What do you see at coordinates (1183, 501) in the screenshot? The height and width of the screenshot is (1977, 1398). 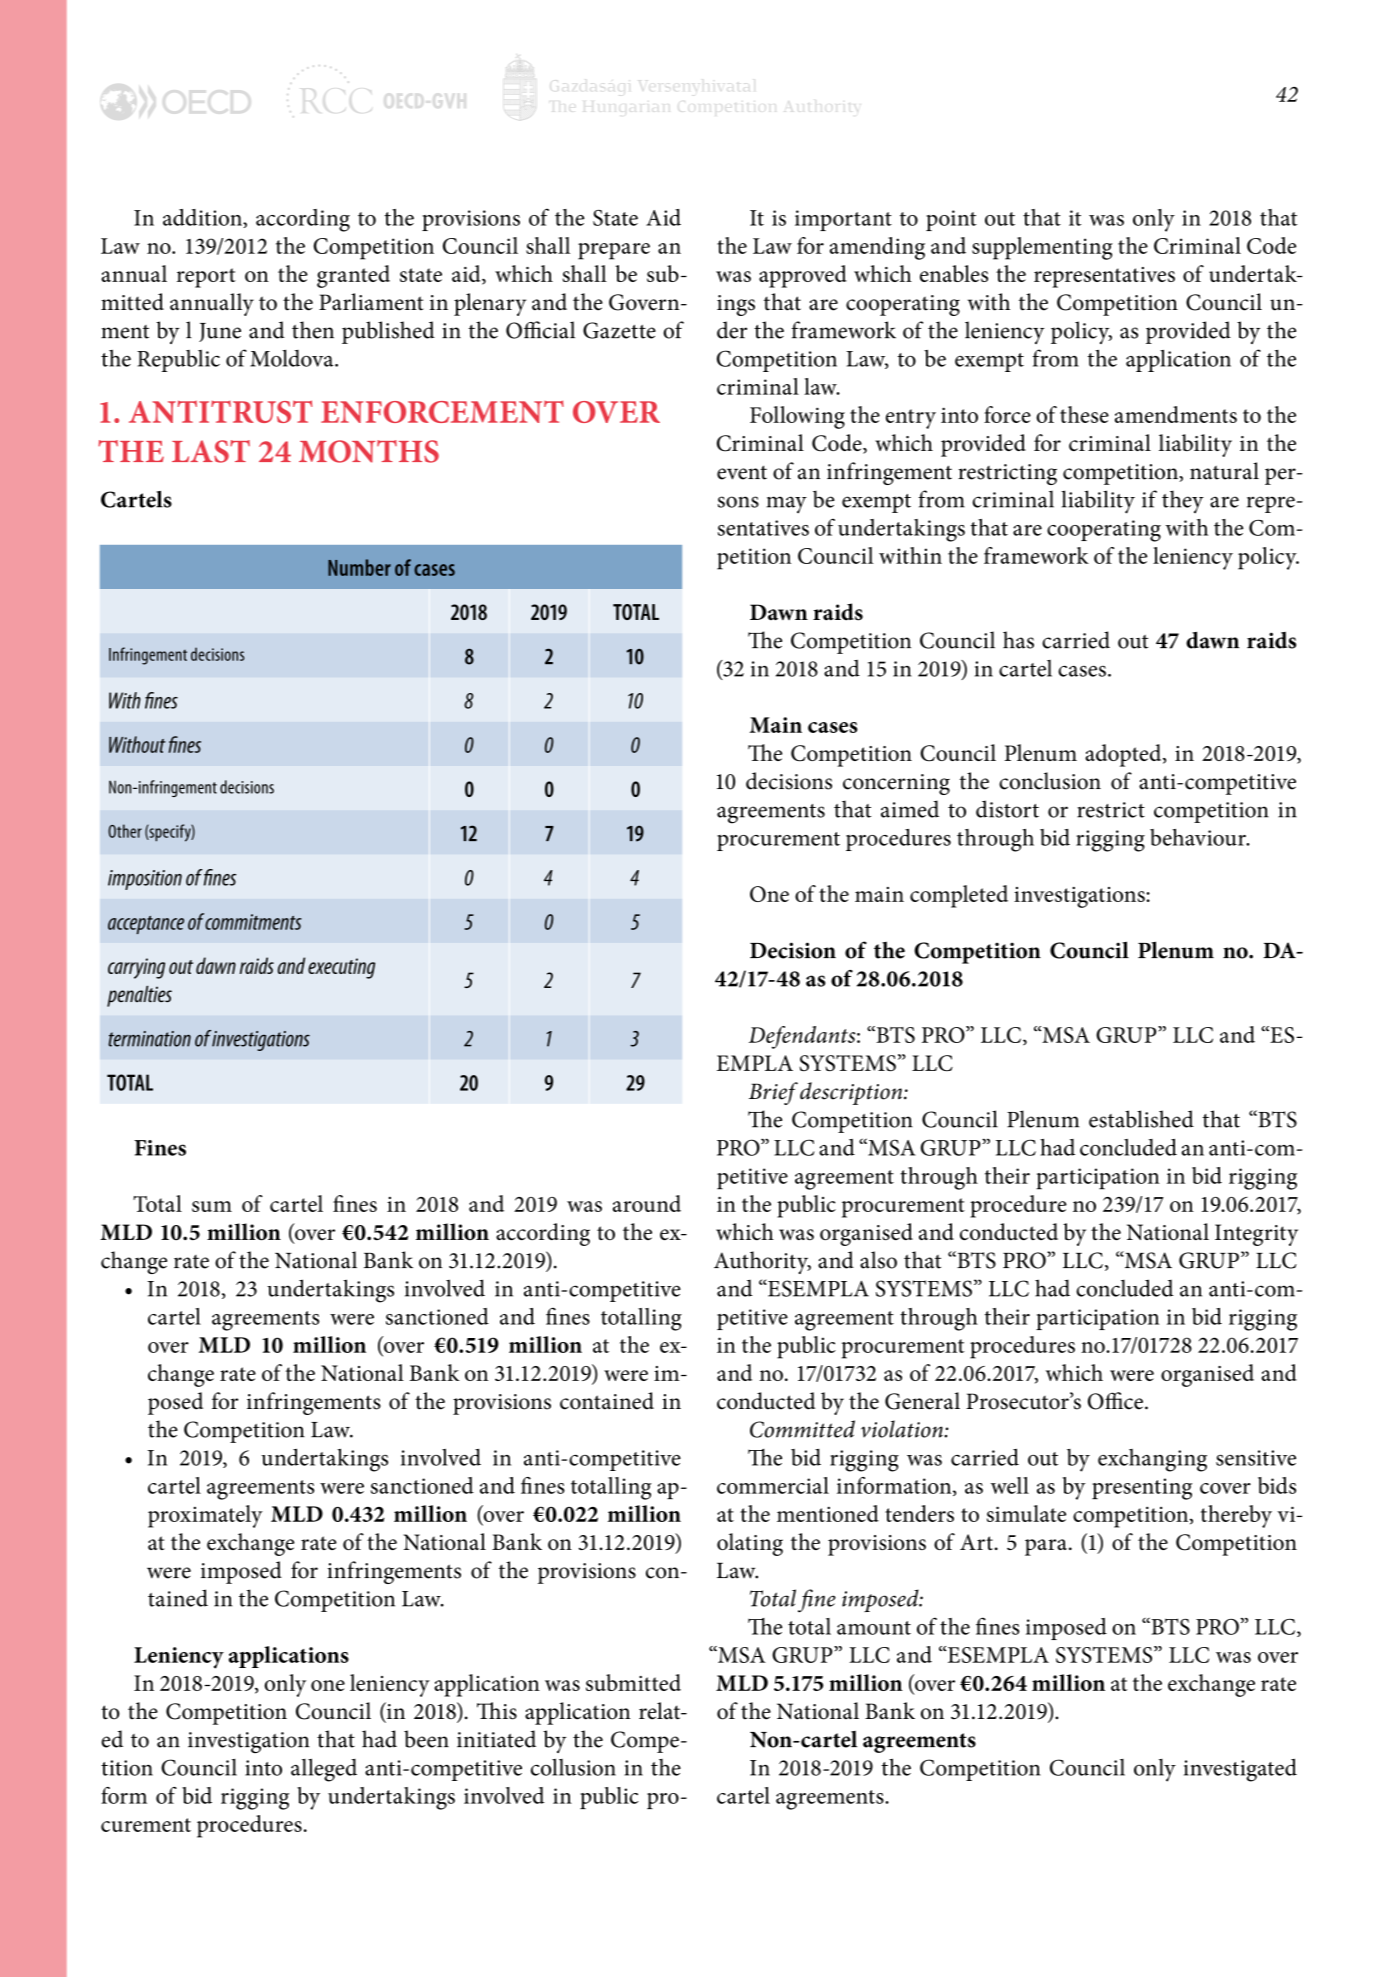 I see `they` at bounding box center [1183, 501].
